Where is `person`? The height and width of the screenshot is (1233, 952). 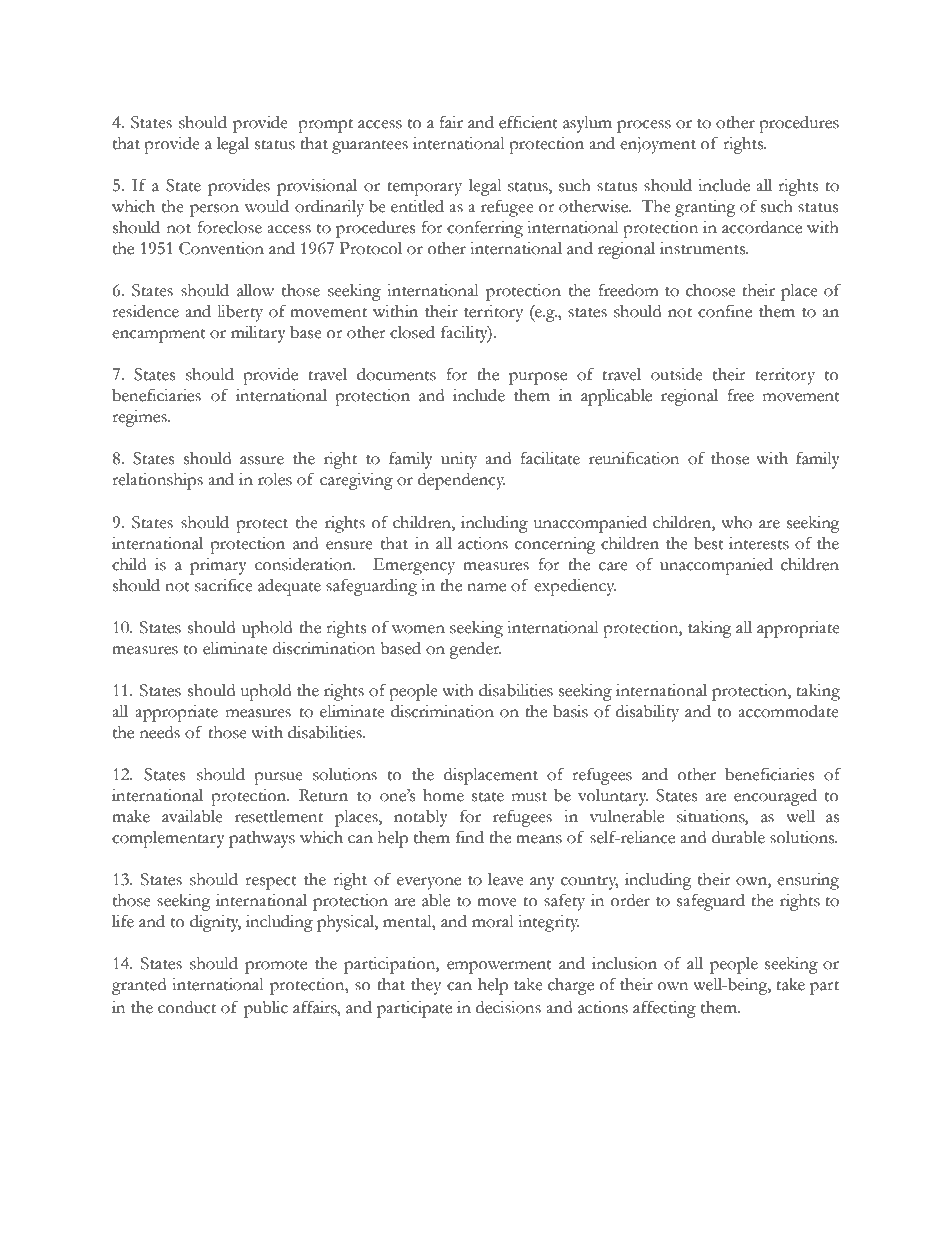 person is located at coordinates (214, 210).
